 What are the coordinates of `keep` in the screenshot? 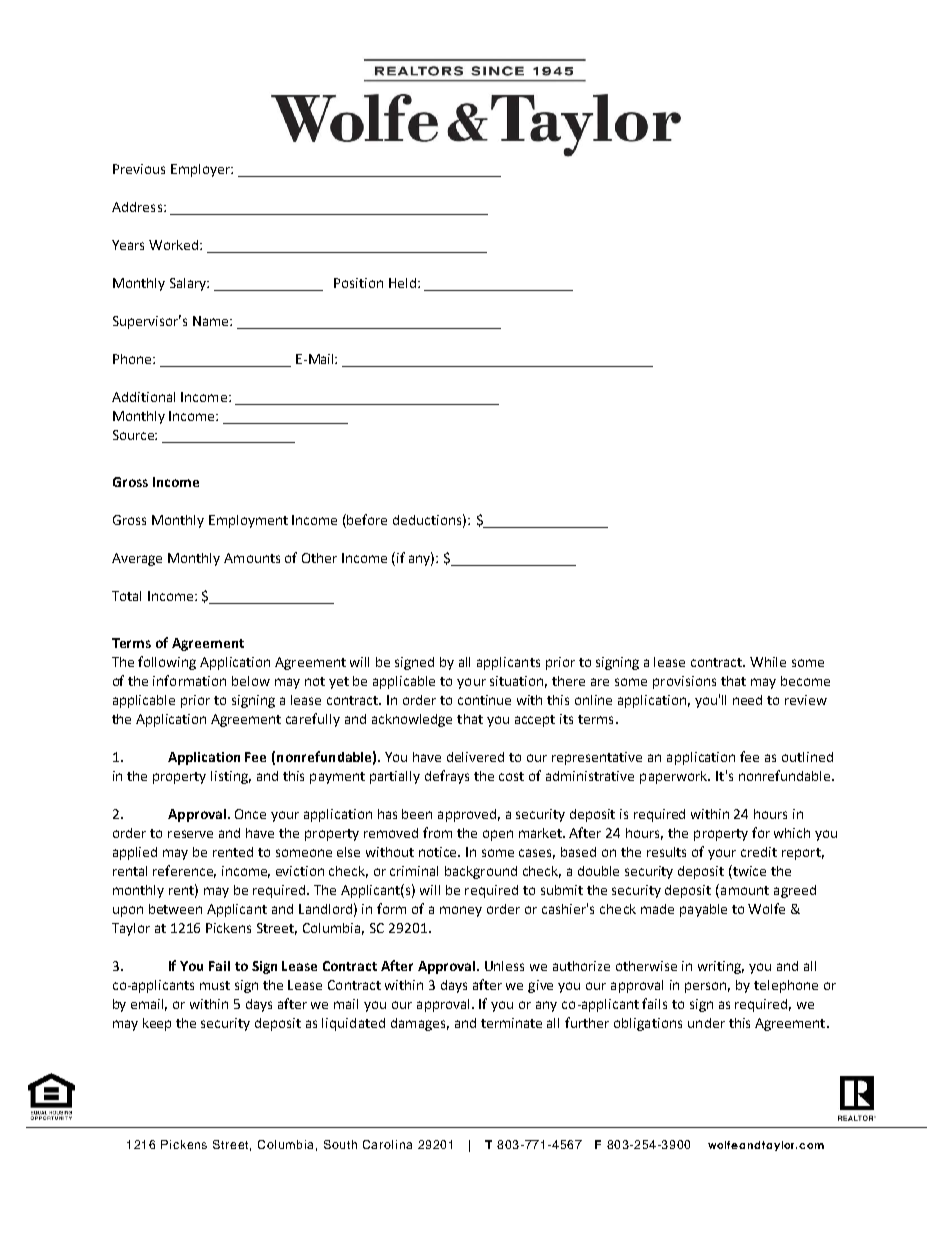 It's located at (157, 1024).
